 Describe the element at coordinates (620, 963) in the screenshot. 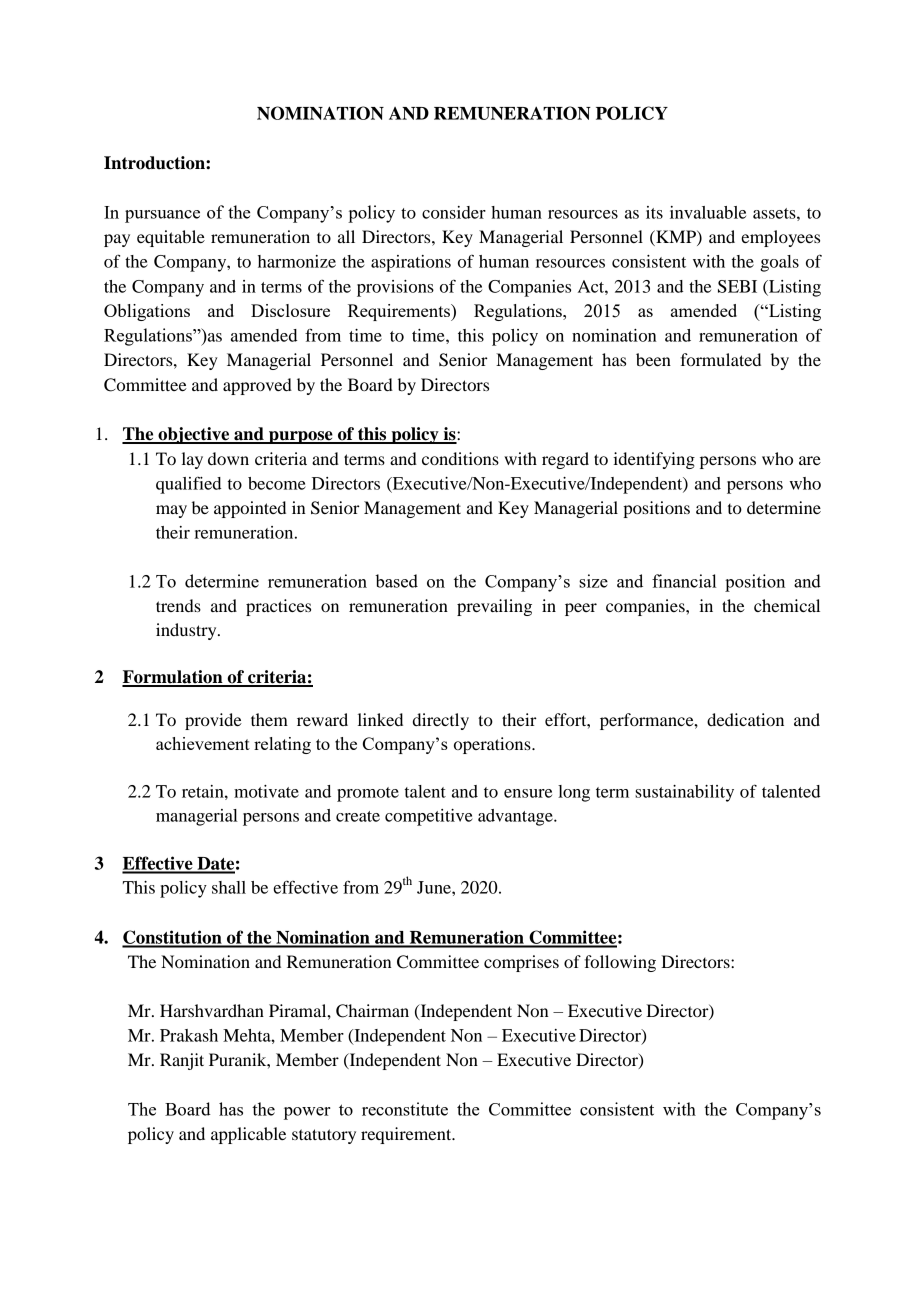

I see `following` at that location.
